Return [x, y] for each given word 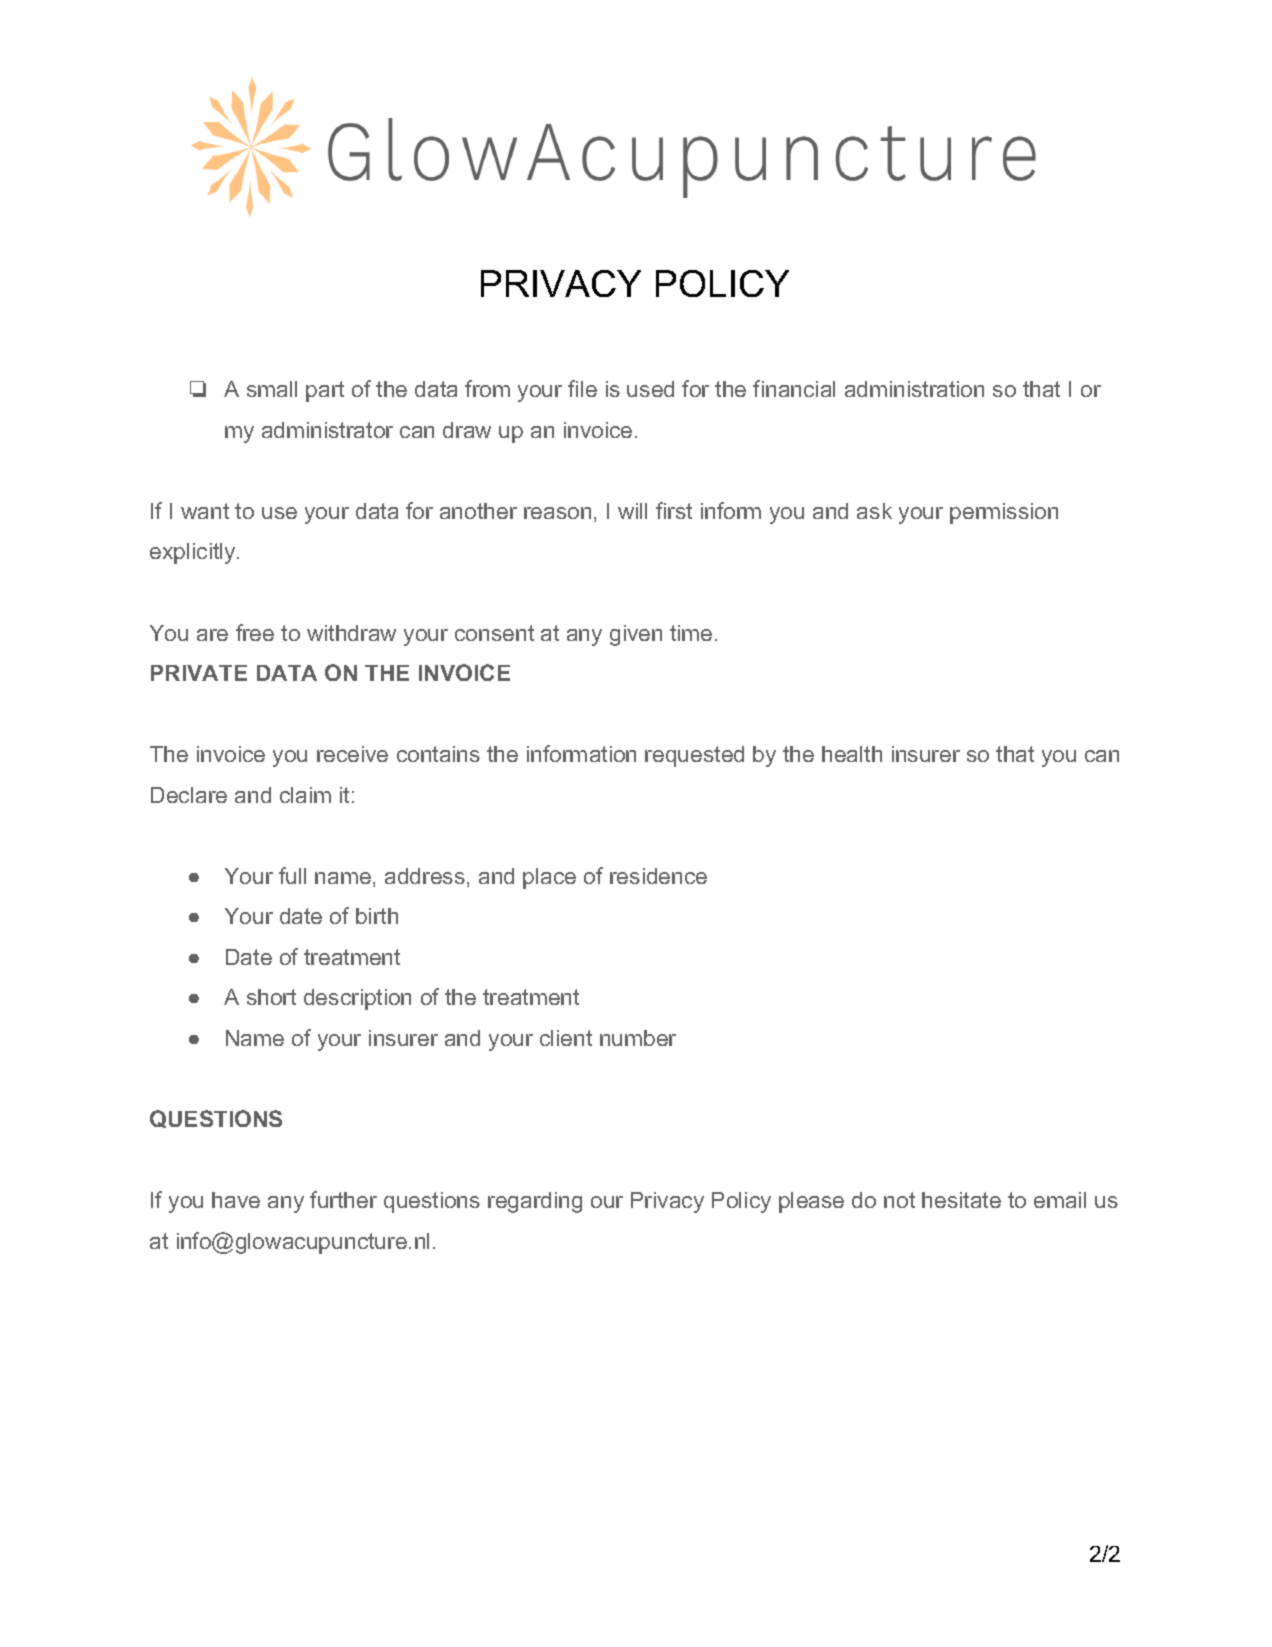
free [255, 632]
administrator [327, 430]
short [271, 997]
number [638, 1038]
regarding [535, 1202]
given [636, 635]
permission [1004, 513]
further [343, 1199]
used [650, 389]
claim [305, 795]
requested [694, 756]
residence [658, 876]
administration [914, 389]
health [852, 754]
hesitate [961, 1200]
